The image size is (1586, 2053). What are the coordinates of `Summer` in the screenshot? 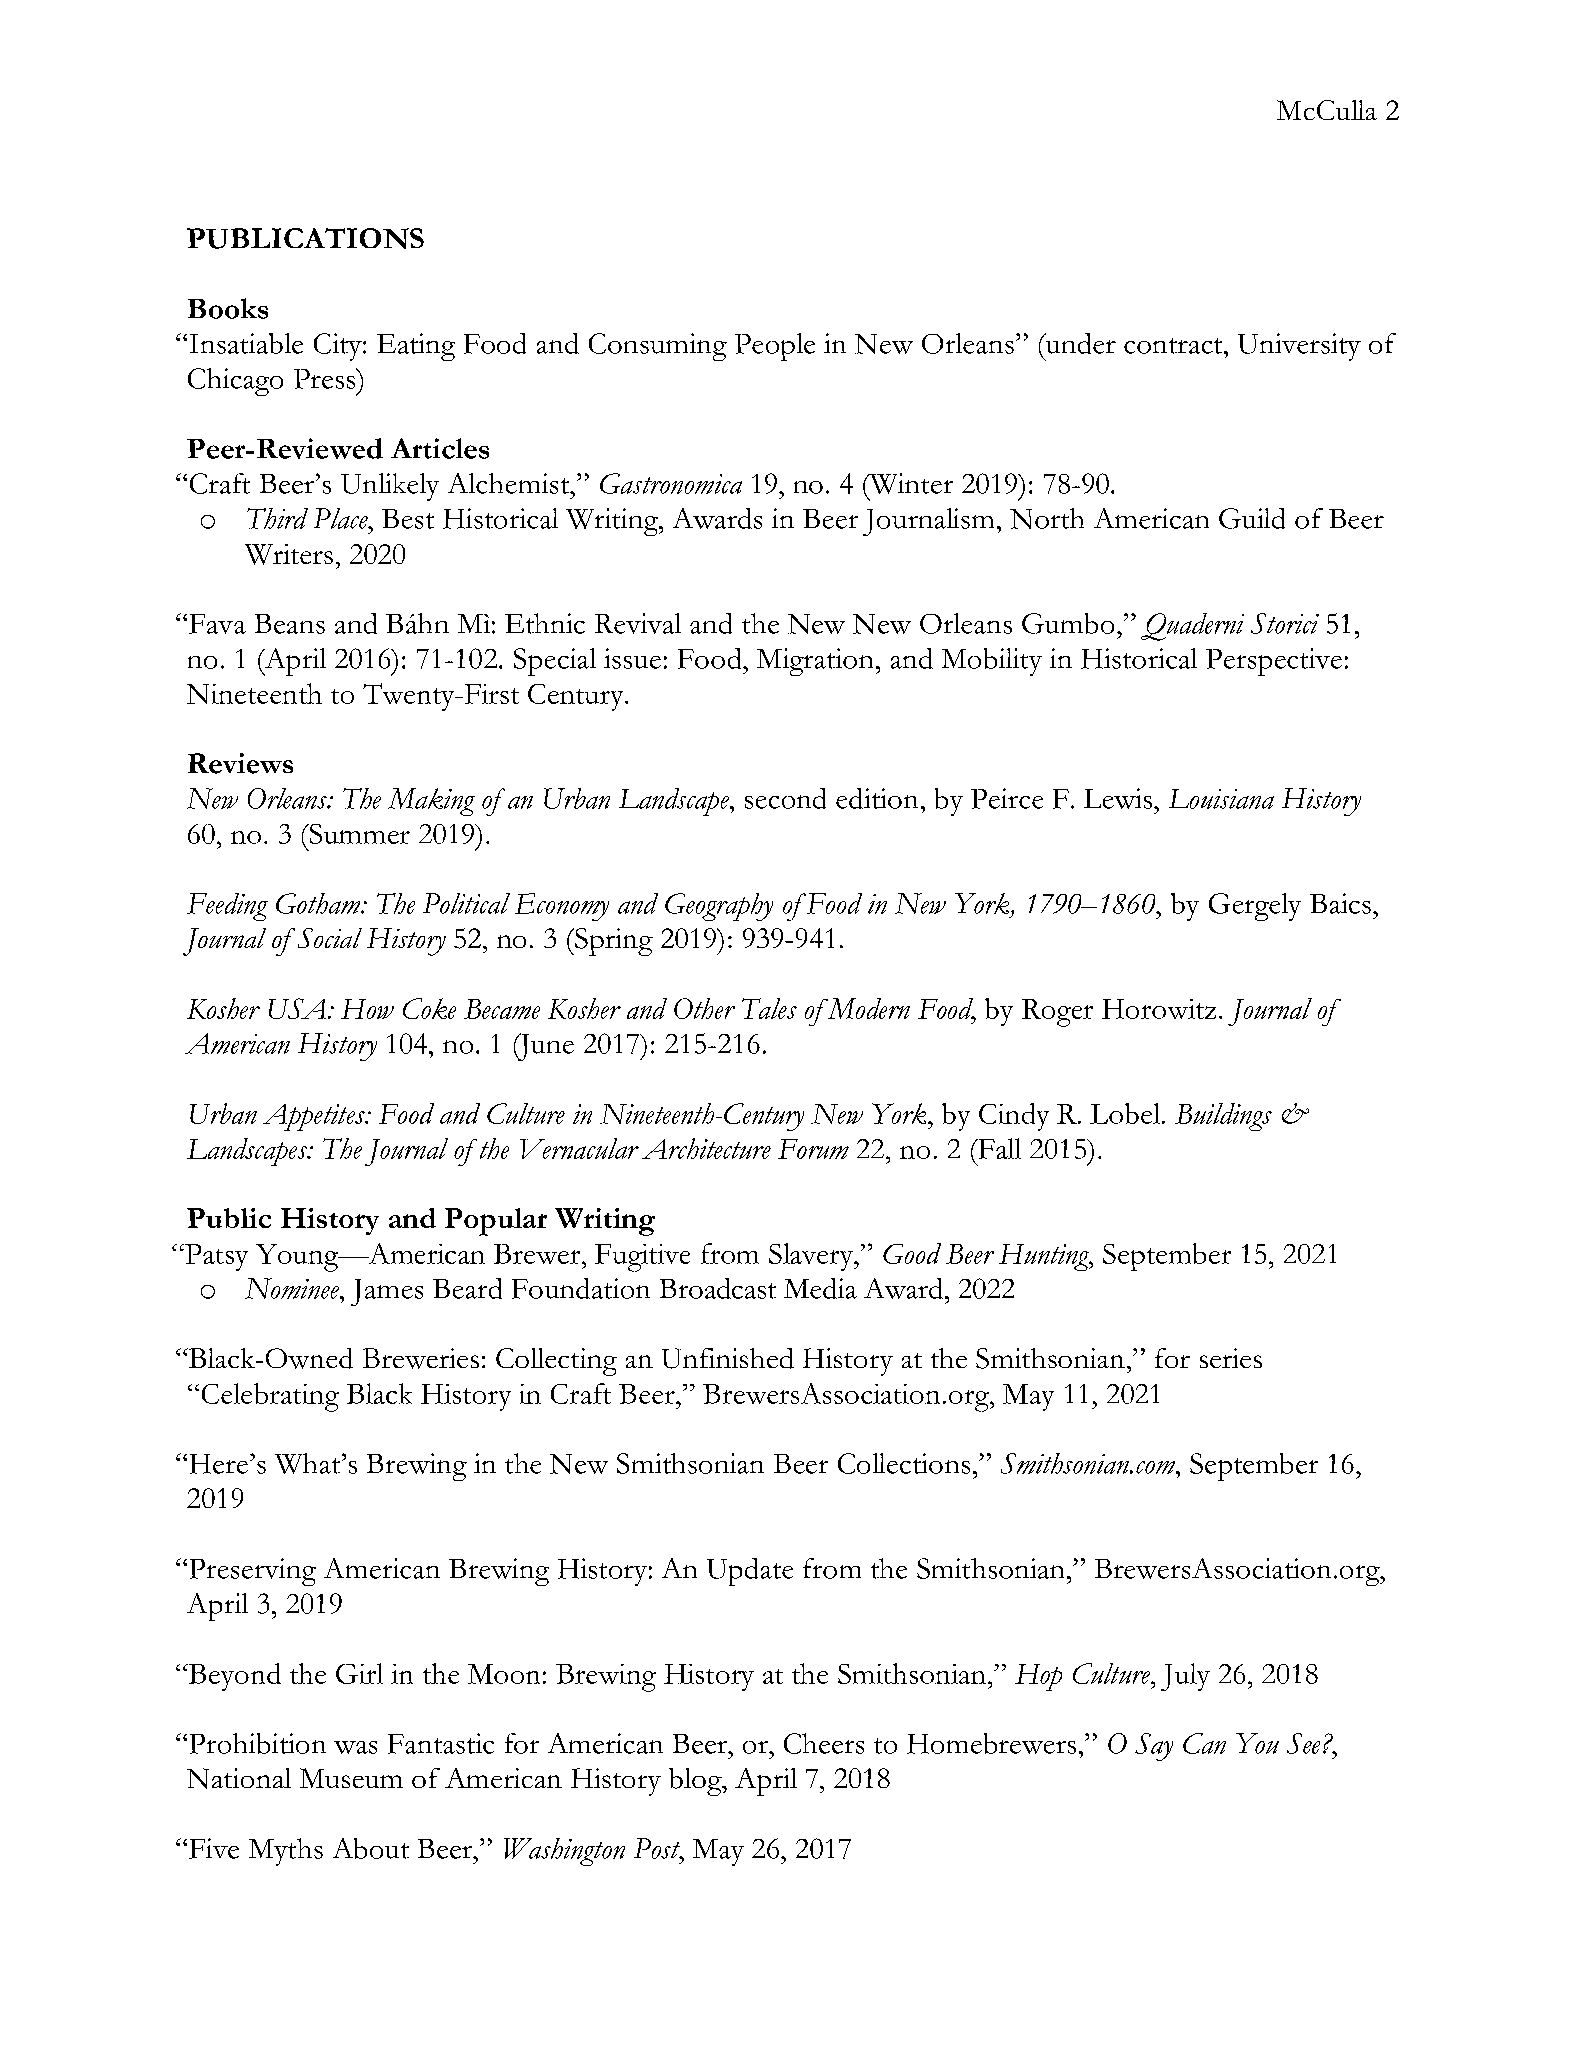 It's located at (358, 834).
